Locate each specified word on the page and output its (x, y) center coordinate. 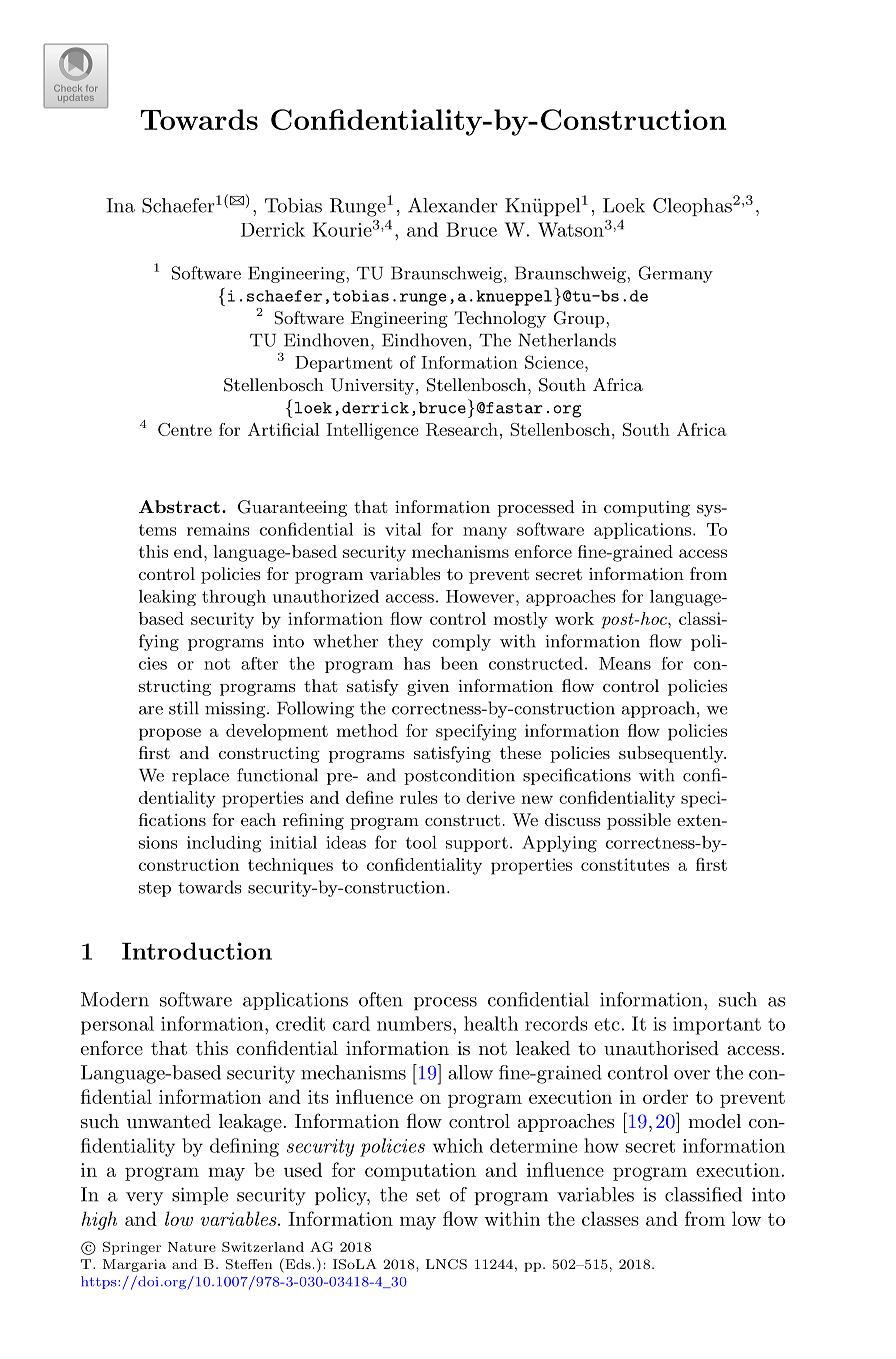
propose (170, 734)
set (428, 1195)
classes (610, 1218)
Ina (120, 205)
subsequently (672, 754)
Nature (192, 1247)
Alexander (453, 205)
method (367, 730)
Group (579, 319)
